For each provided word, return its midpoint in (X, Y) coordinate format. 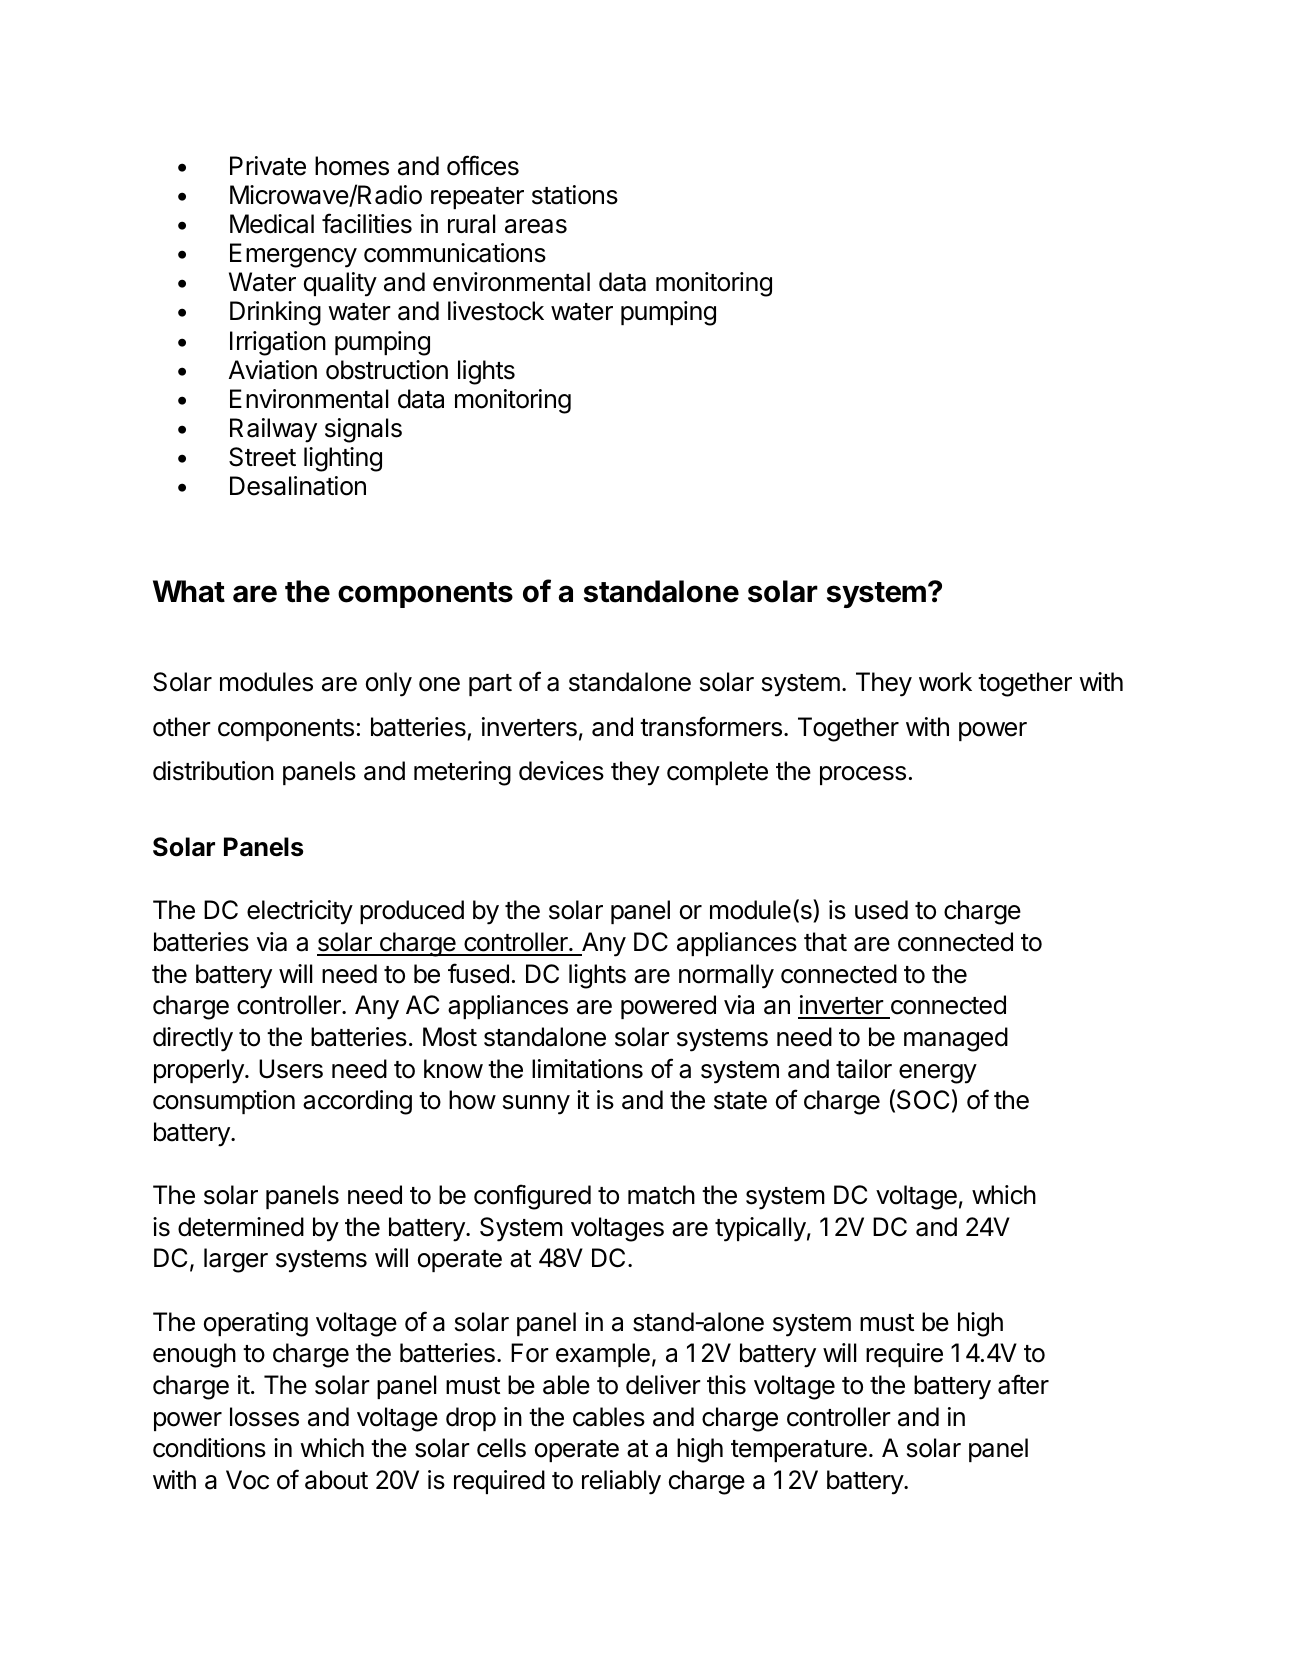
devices (561, 771)
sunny (536, 1105)
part (490, 685)
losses (264, 1417)
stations (575, 195)
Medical (272, 224)
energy (938, 1074)
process (863, 775)
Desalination (298, 486)
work (945, 682)
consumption (224, 1102)
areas (536, 226)
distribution (213, 771)
